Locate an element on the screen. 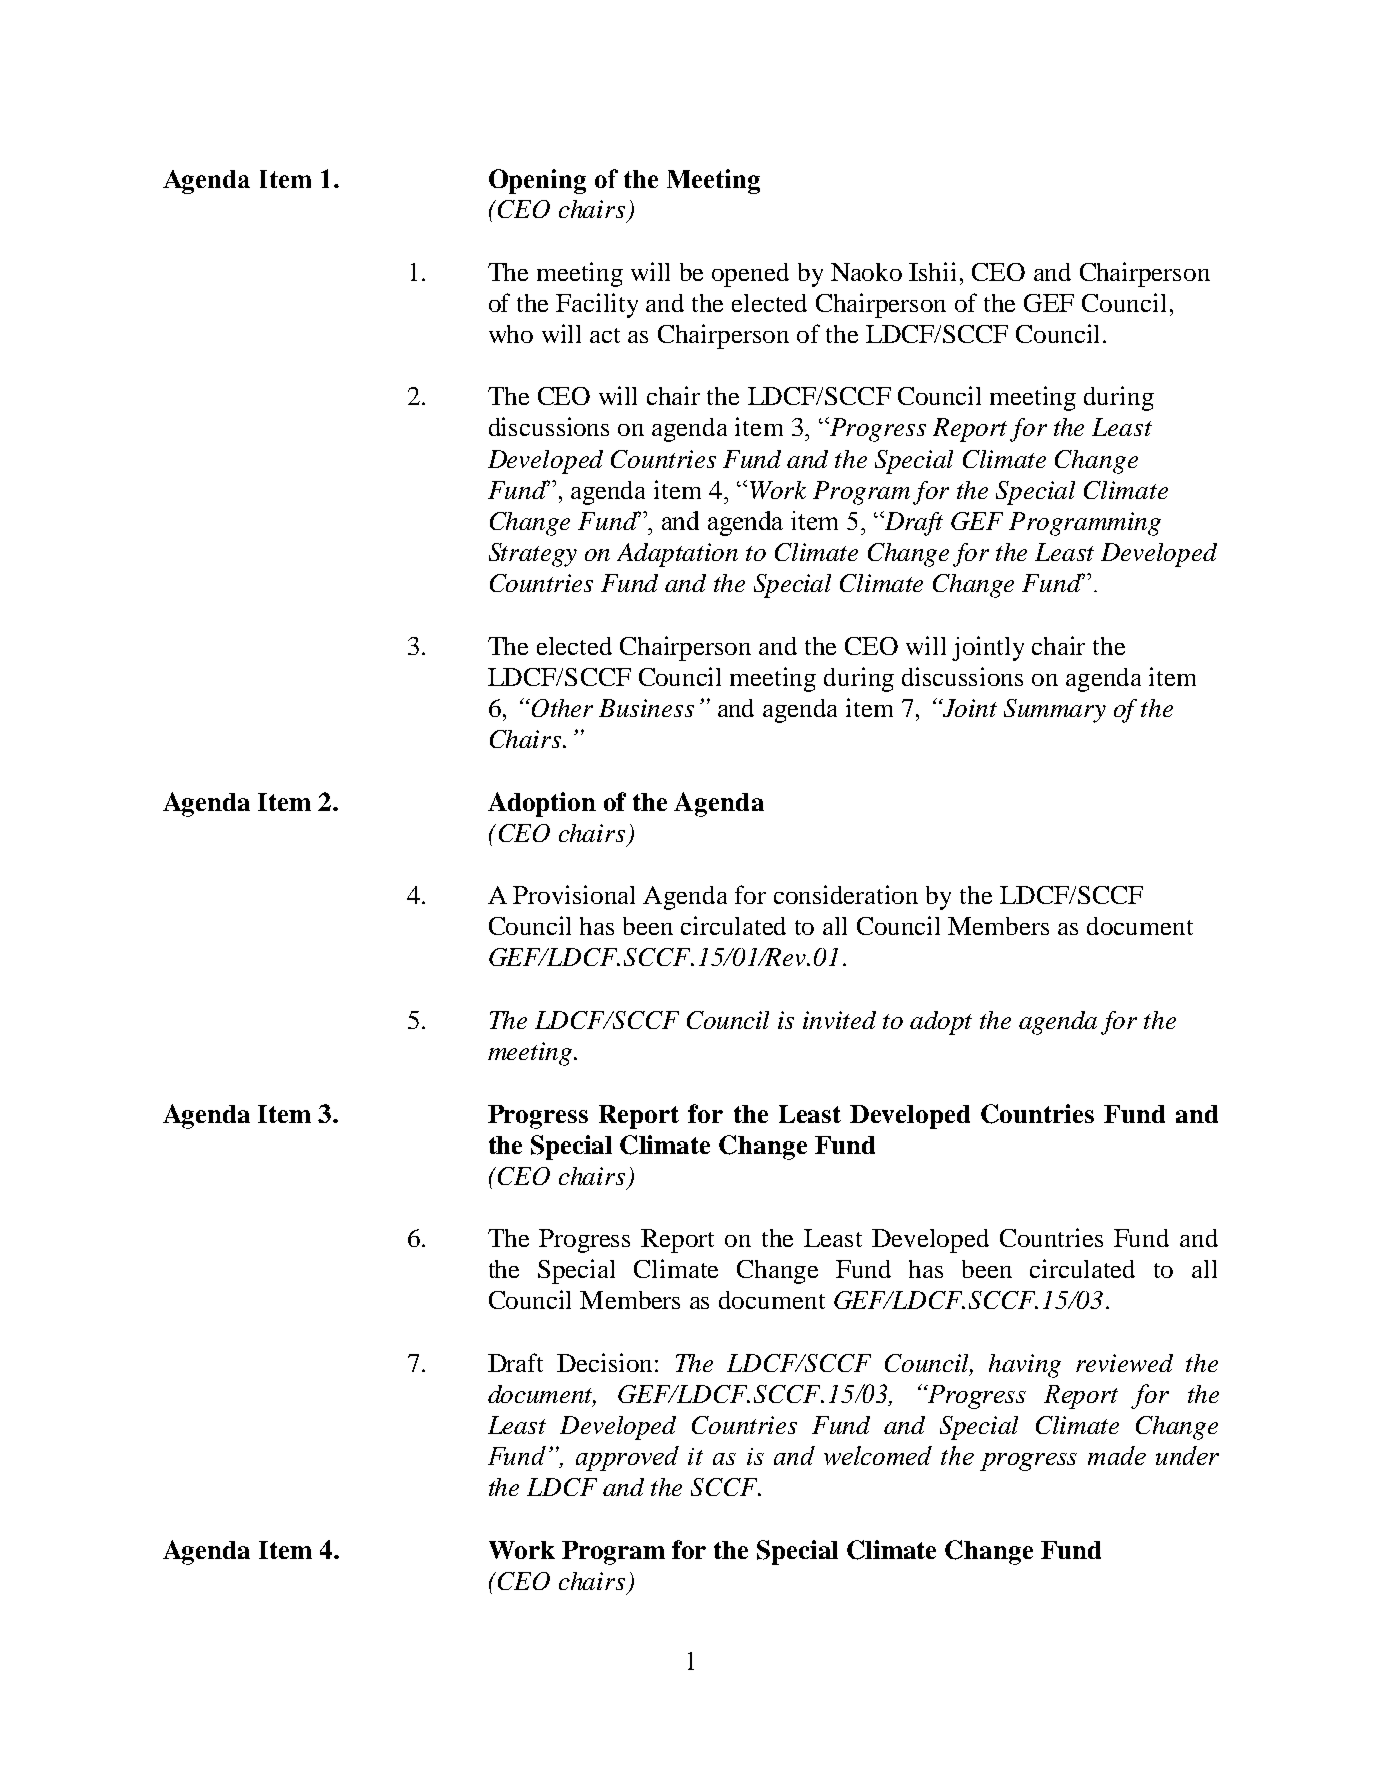 Image resolution: width=1382 pixels, height=1789 pixels. Provisional is located at coordinates (574, 894).
